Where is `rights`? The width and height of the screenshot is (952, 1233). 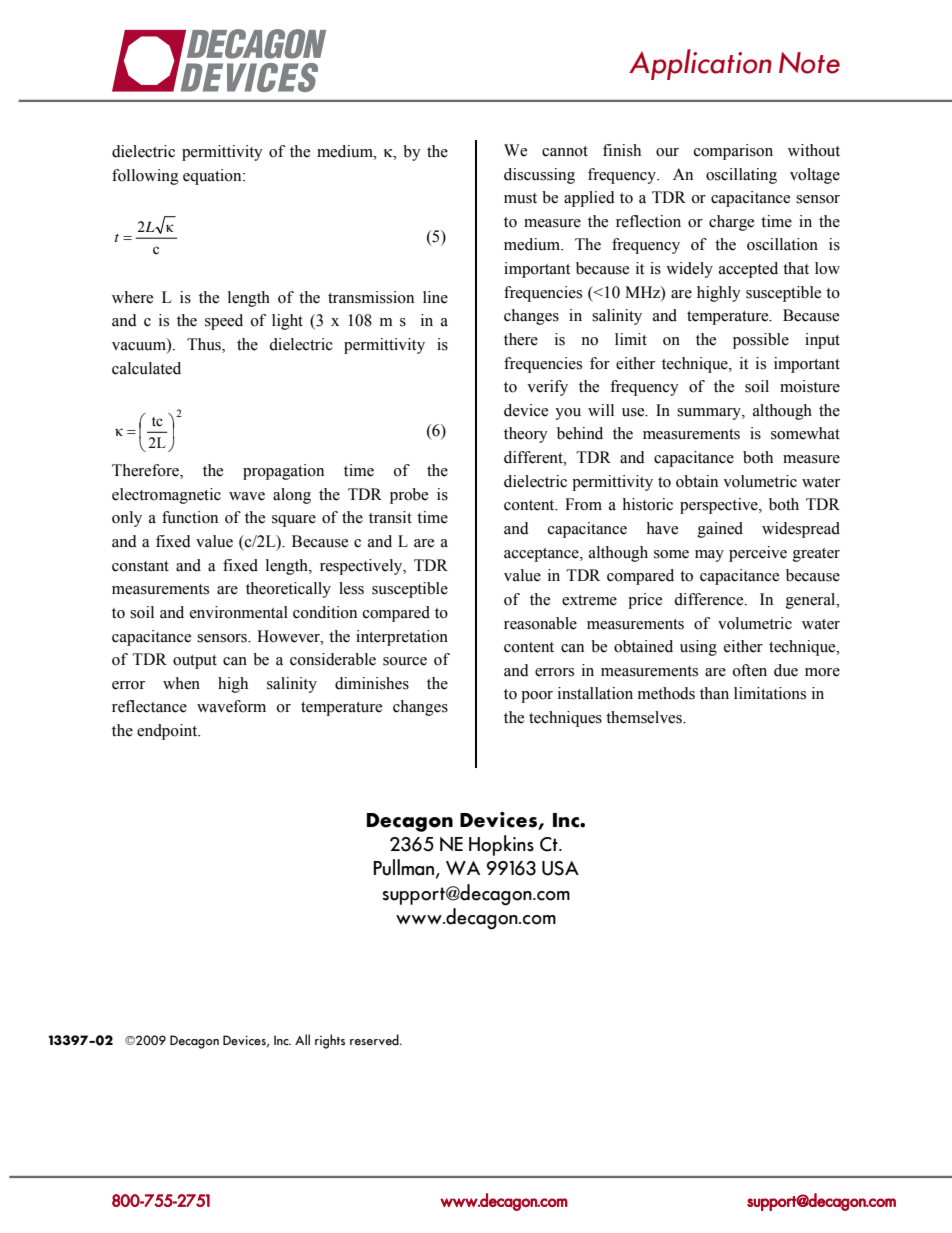 rights is located at coordinates (330, 1041).
